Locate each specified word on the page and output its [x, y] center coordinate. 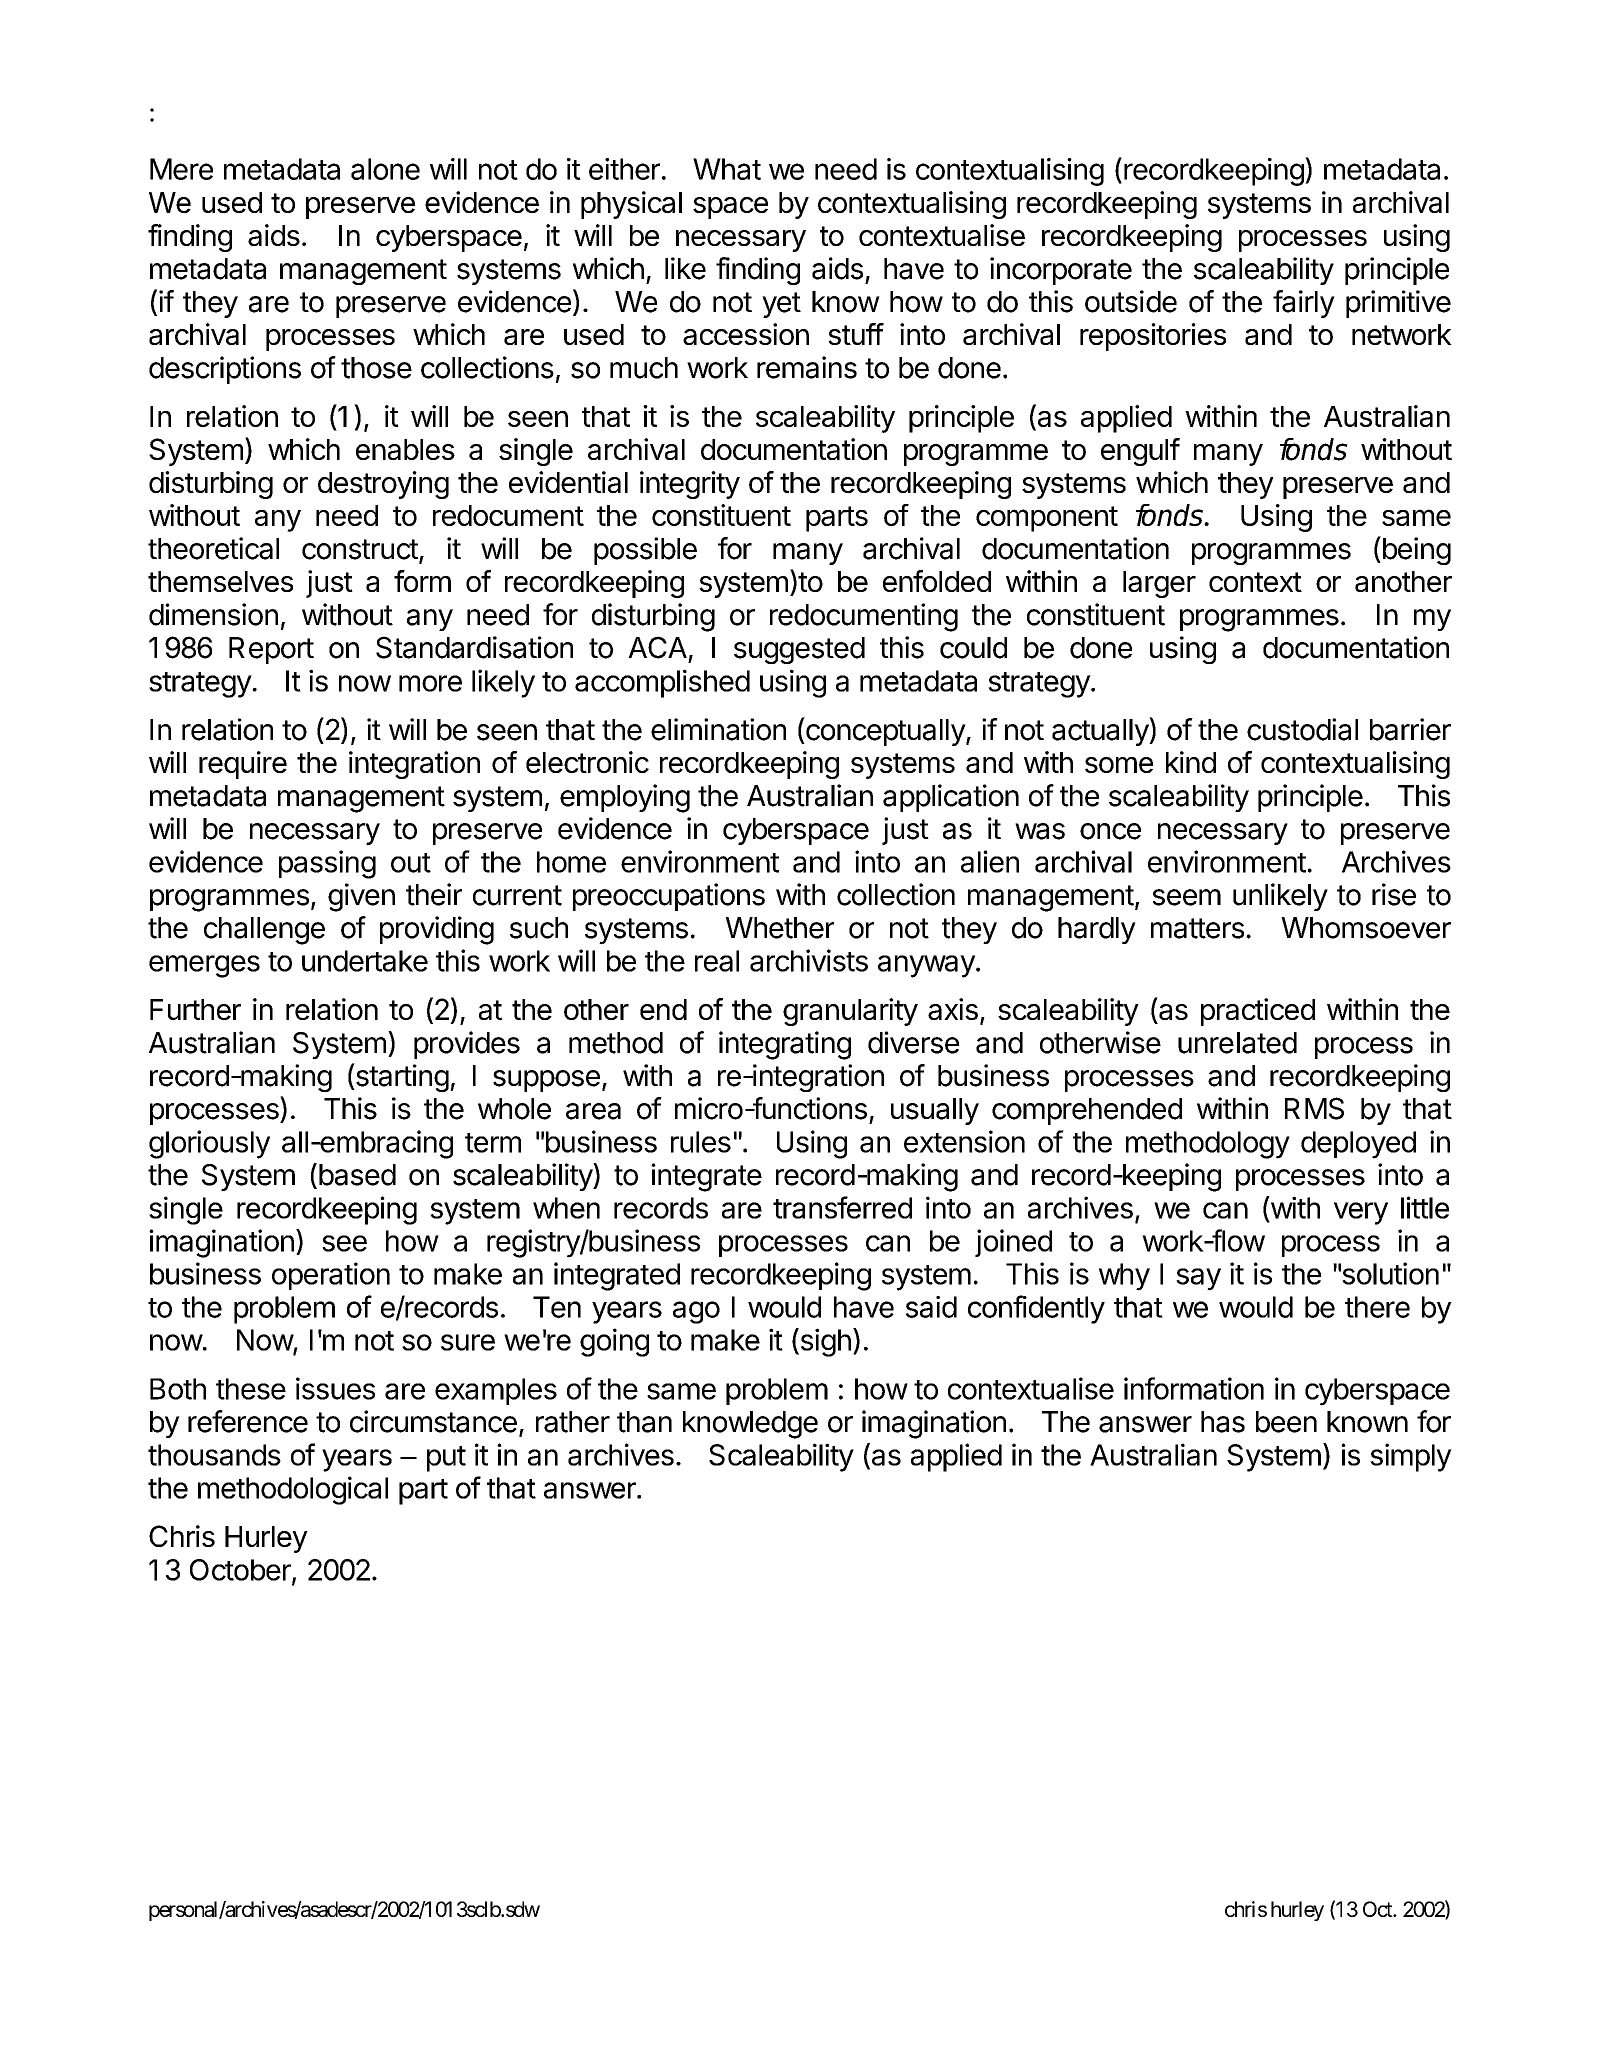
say [1198, 1279]
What [727, 169]
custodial [1302, 729]
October [241, 1571]
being [1415, 550]
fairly [1304, 304]
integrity [690, 485]
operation [331, 1276]
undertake [365, 961]
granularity [850, 1012]
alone [385, 169]
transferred [842, 1207]
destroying [383, 485]
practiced [1258, 1012]
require [243, 765]
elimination [718, 729]
